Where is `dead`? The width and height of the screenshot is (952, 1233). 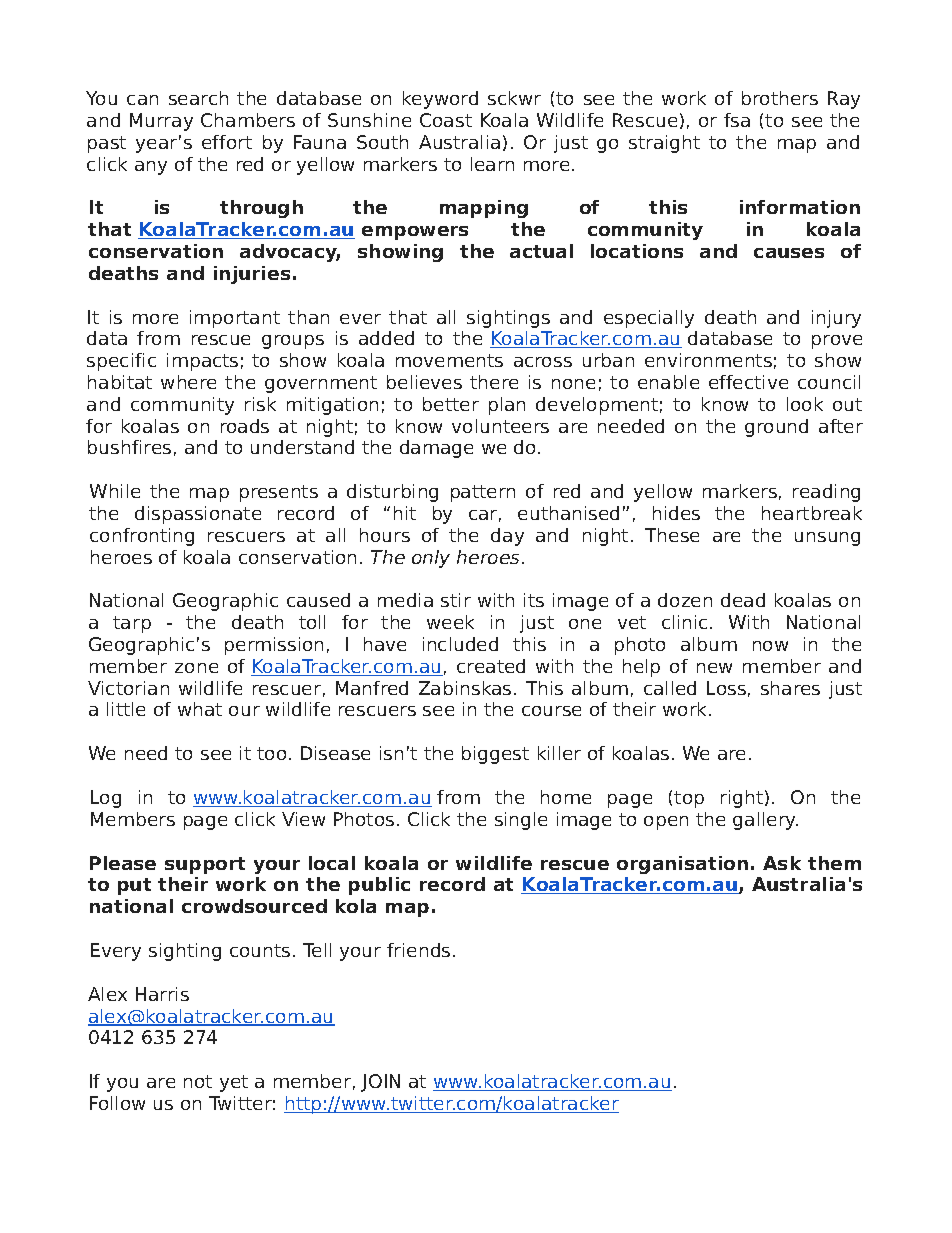
dead is located at coordinates (743, 600).
